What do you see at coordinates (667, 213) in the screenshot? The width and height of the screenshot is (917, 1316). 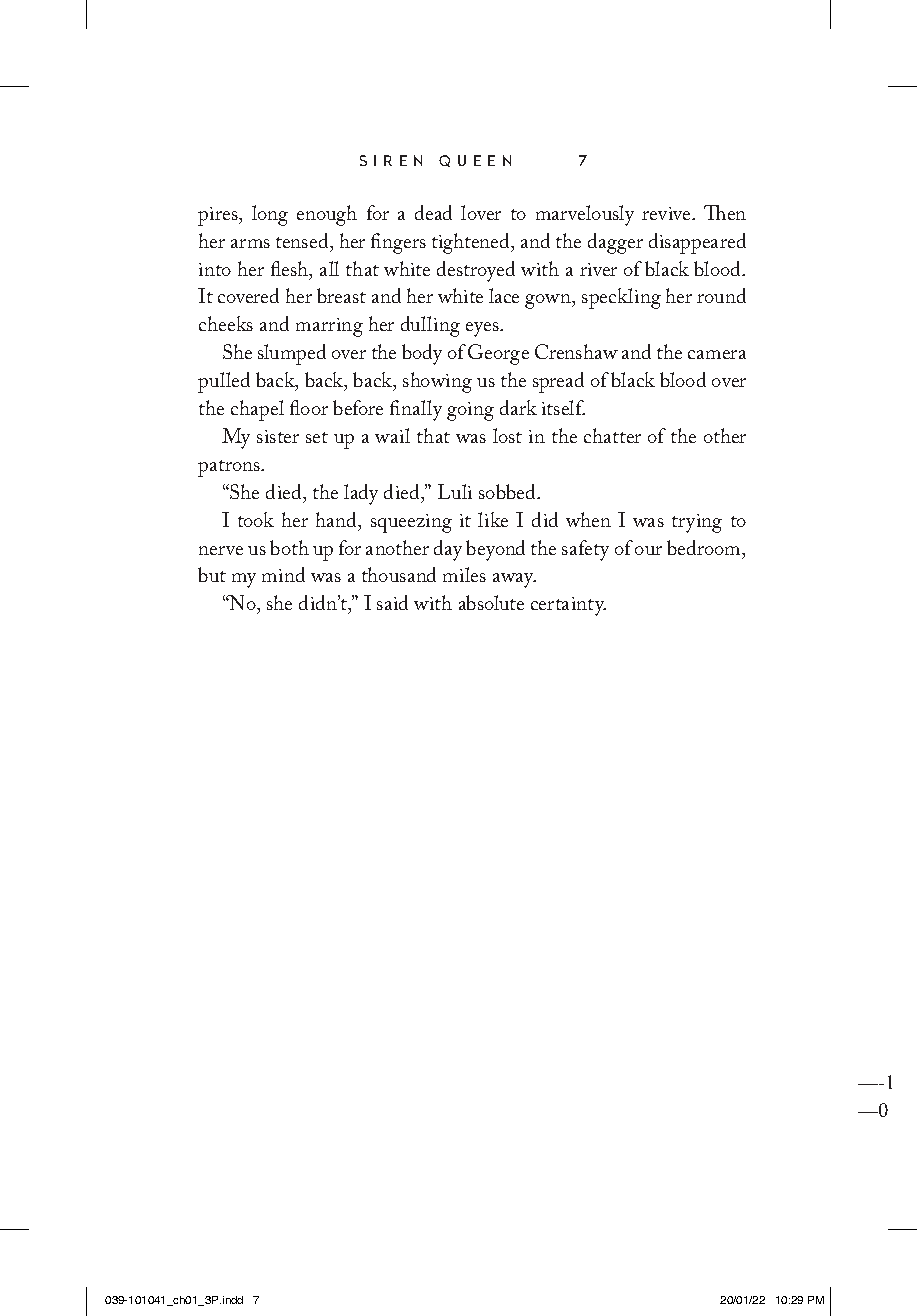 I see `revive` at bounding box center [667, 213].
